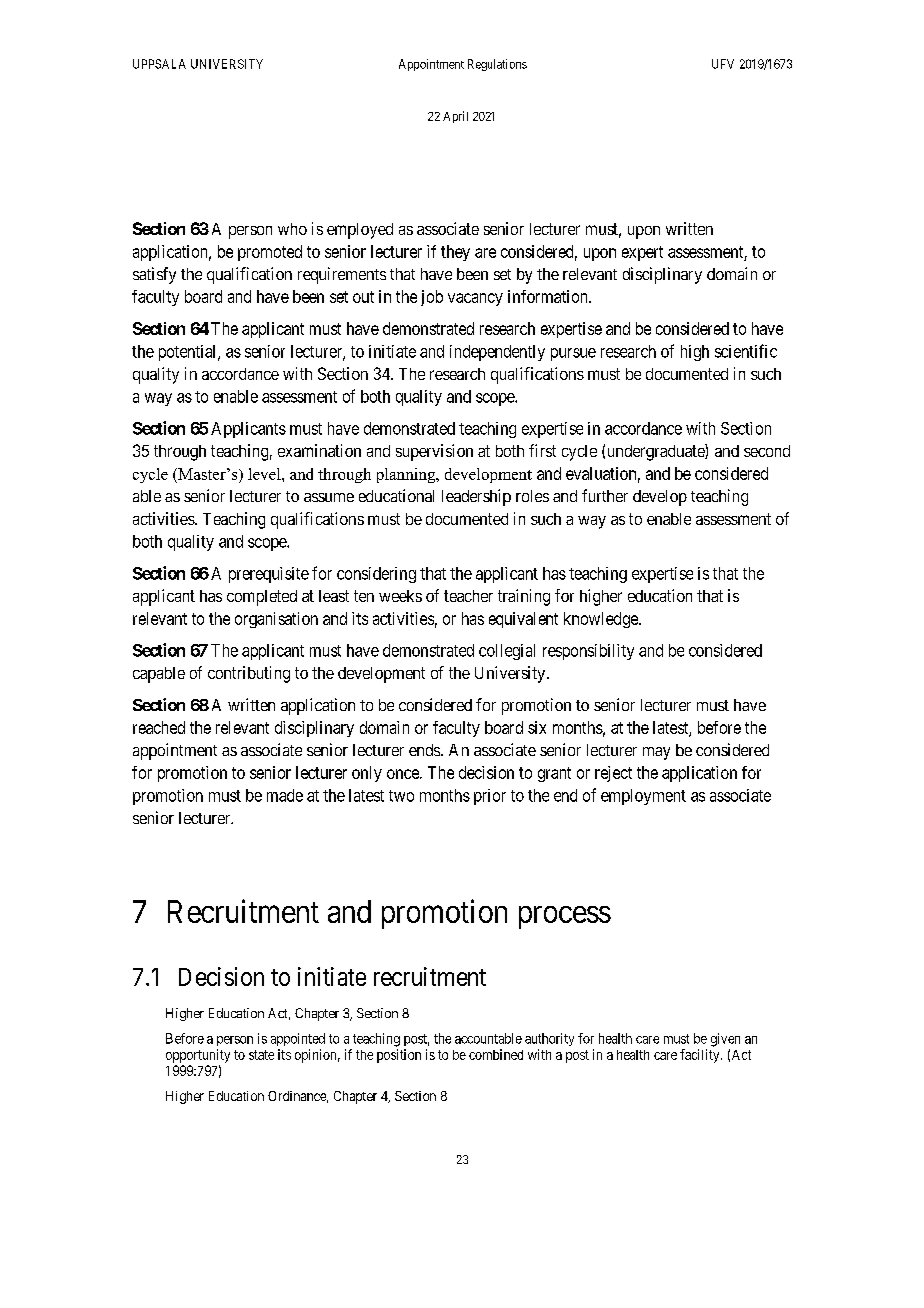 The image size is (924, 1308). What do you see at coordinates (269, 575) in the page?
I see `prerequisite` at bounding box center [269, 575].
